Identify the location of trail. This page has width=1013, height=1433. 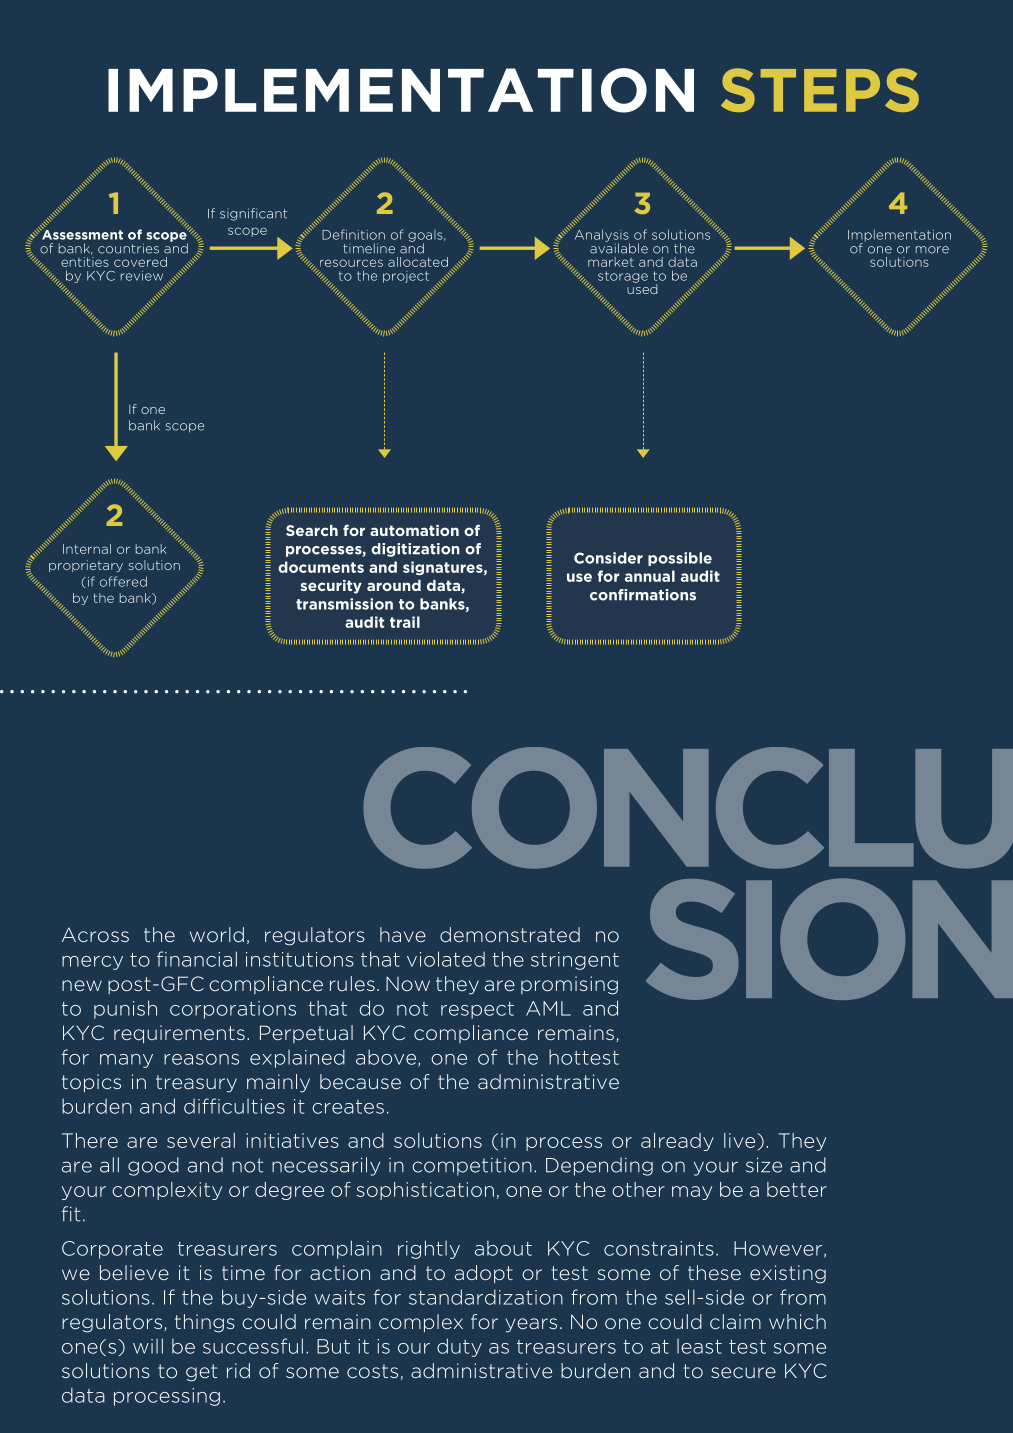
(405, 622).
